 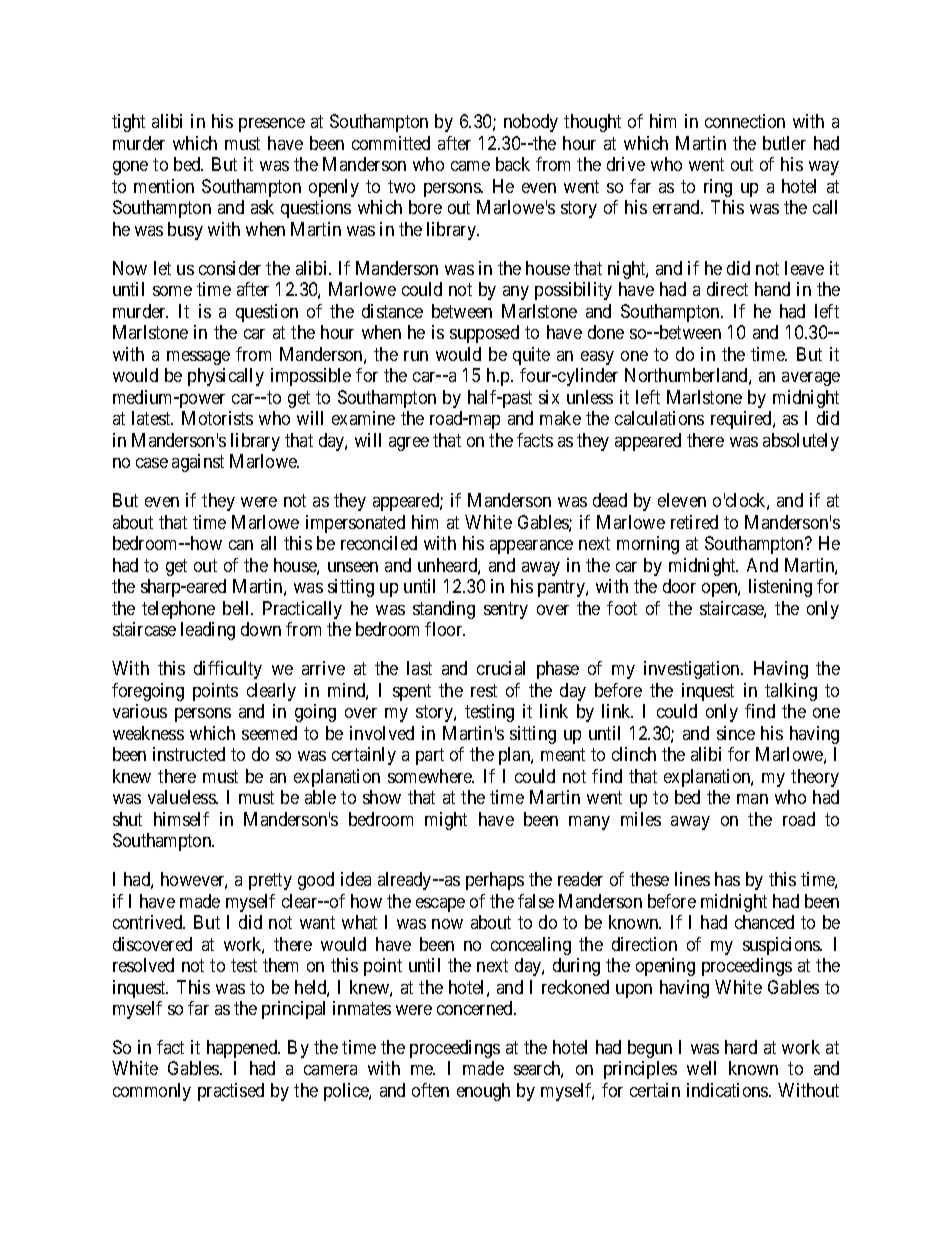 I want to click on standing, so click(x=444, y=610).
